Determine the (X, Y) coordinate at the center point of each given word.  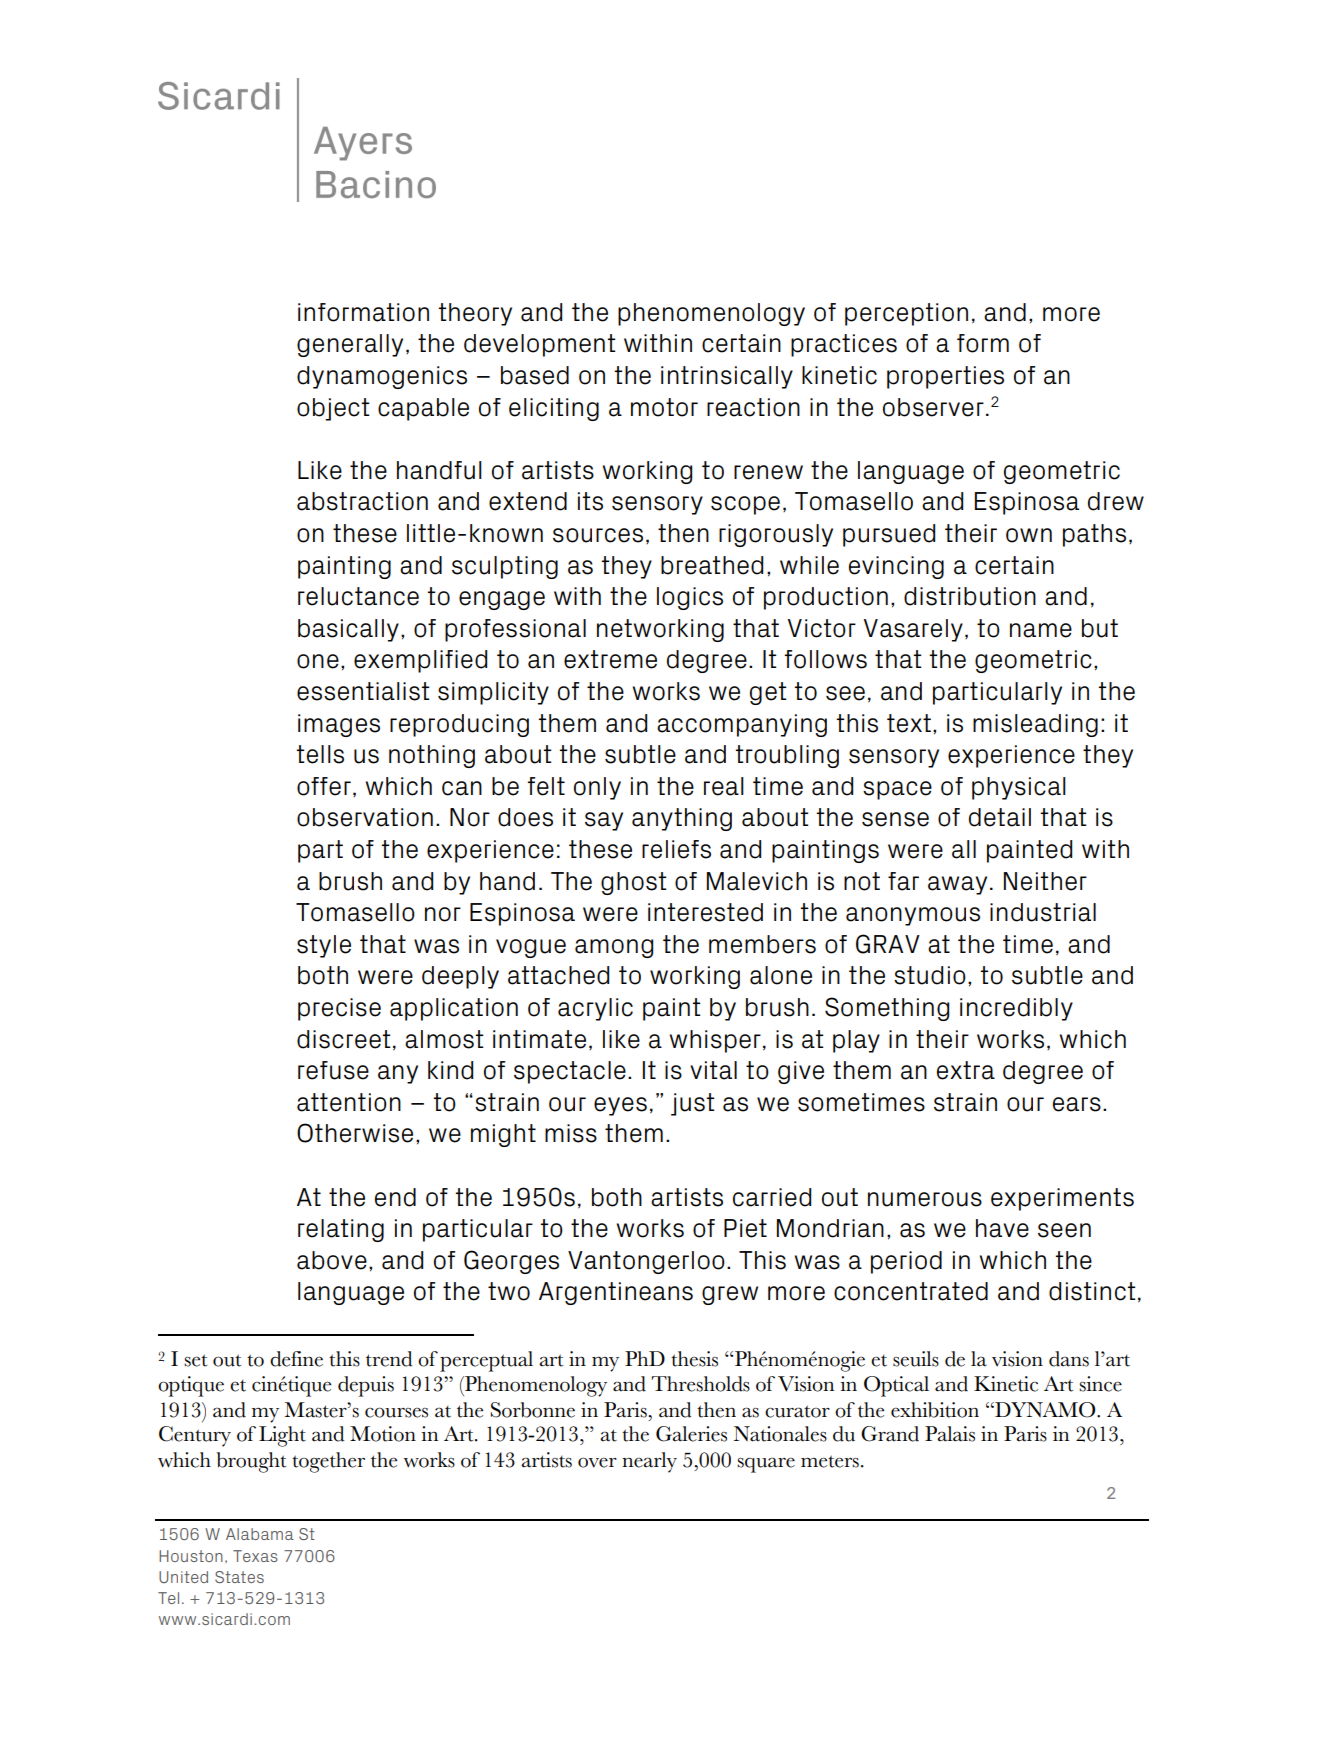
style (324, 946)
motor (664, 407)
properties (945, 377)
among (614, 948)
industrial (1043, 912)
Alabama (260, 1534)
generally (350, 345)
